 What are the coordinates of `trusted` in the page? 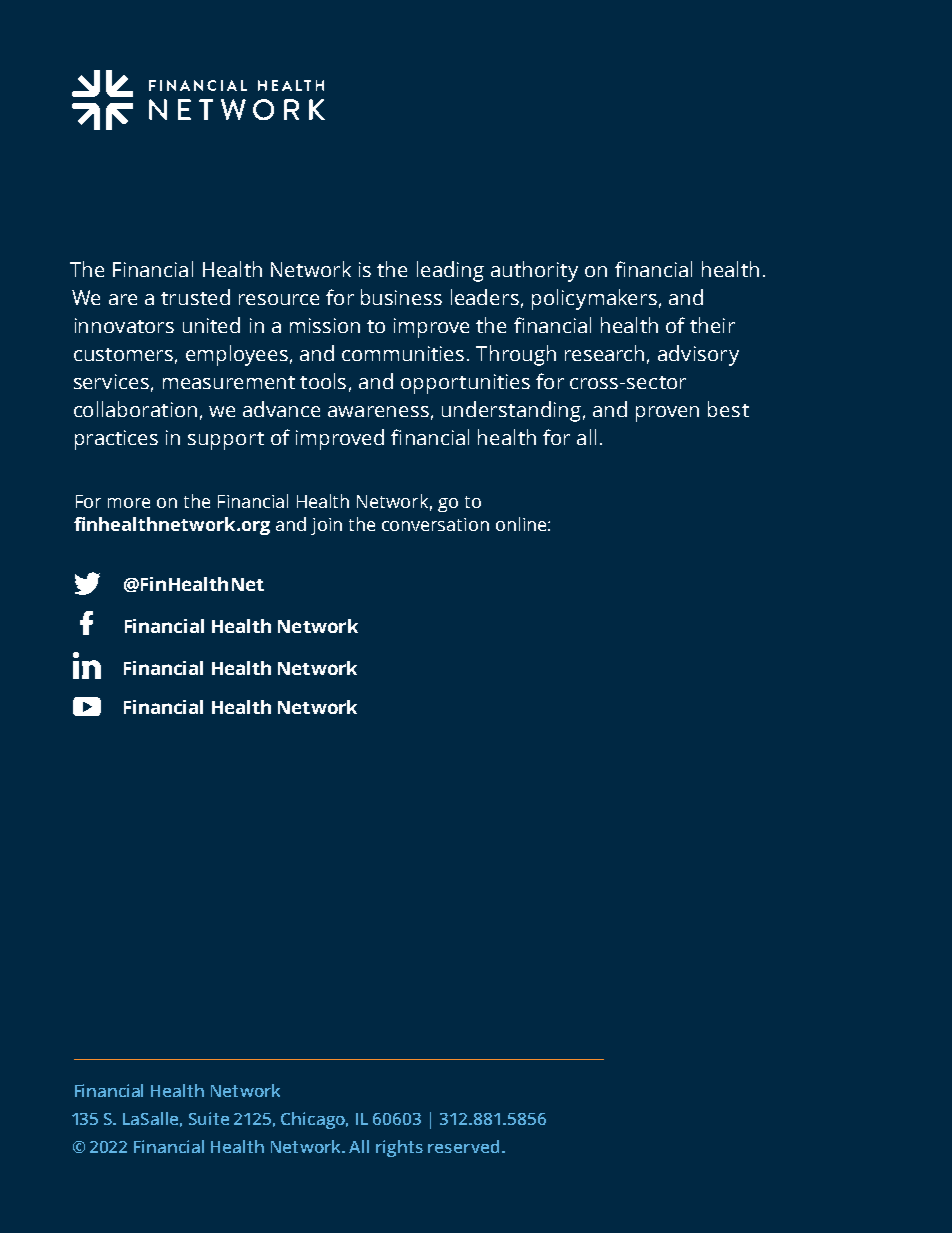 It's located at (195, 297).
